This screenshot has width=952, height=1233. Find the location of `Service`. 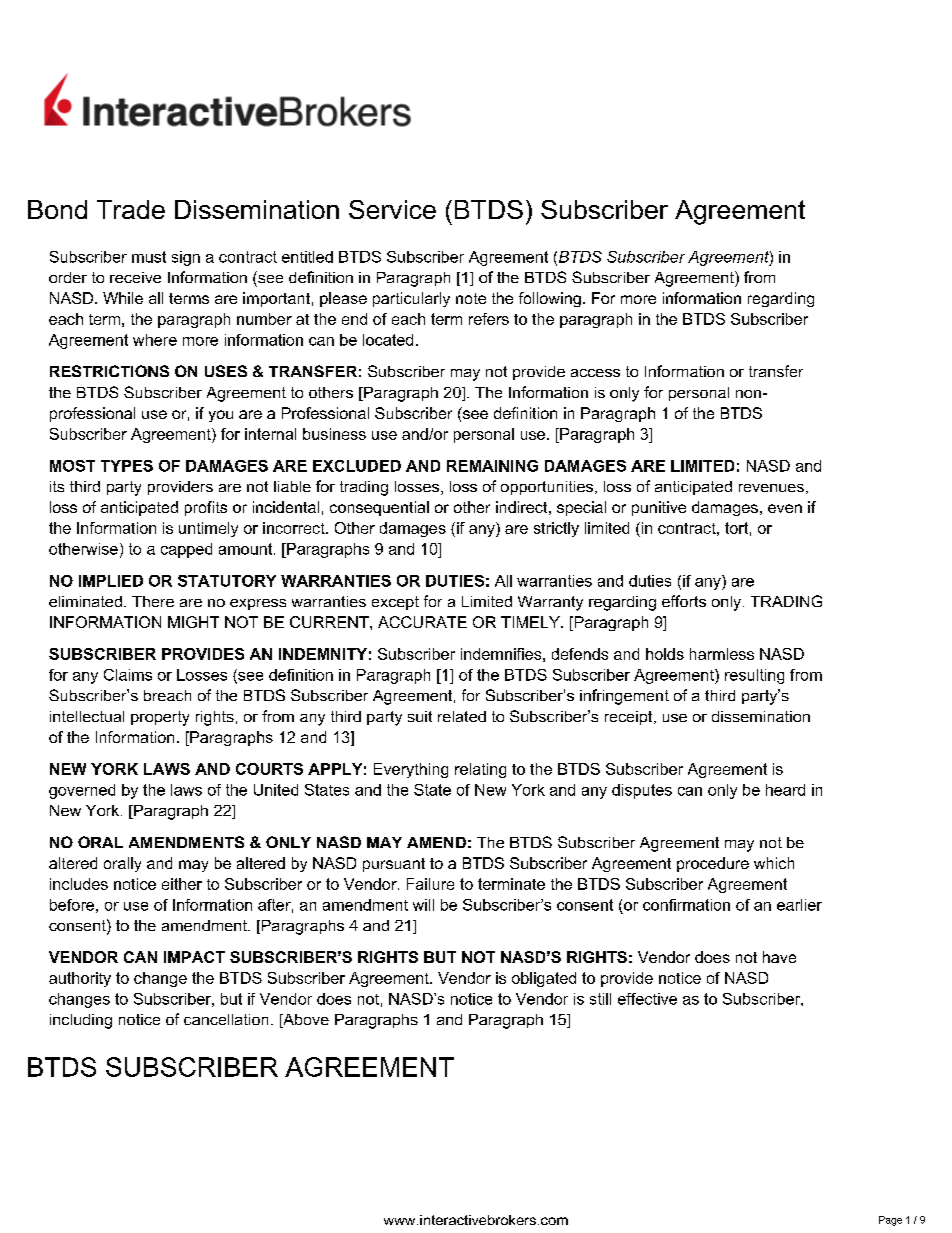

Service is located at coordinates (392, 209).
